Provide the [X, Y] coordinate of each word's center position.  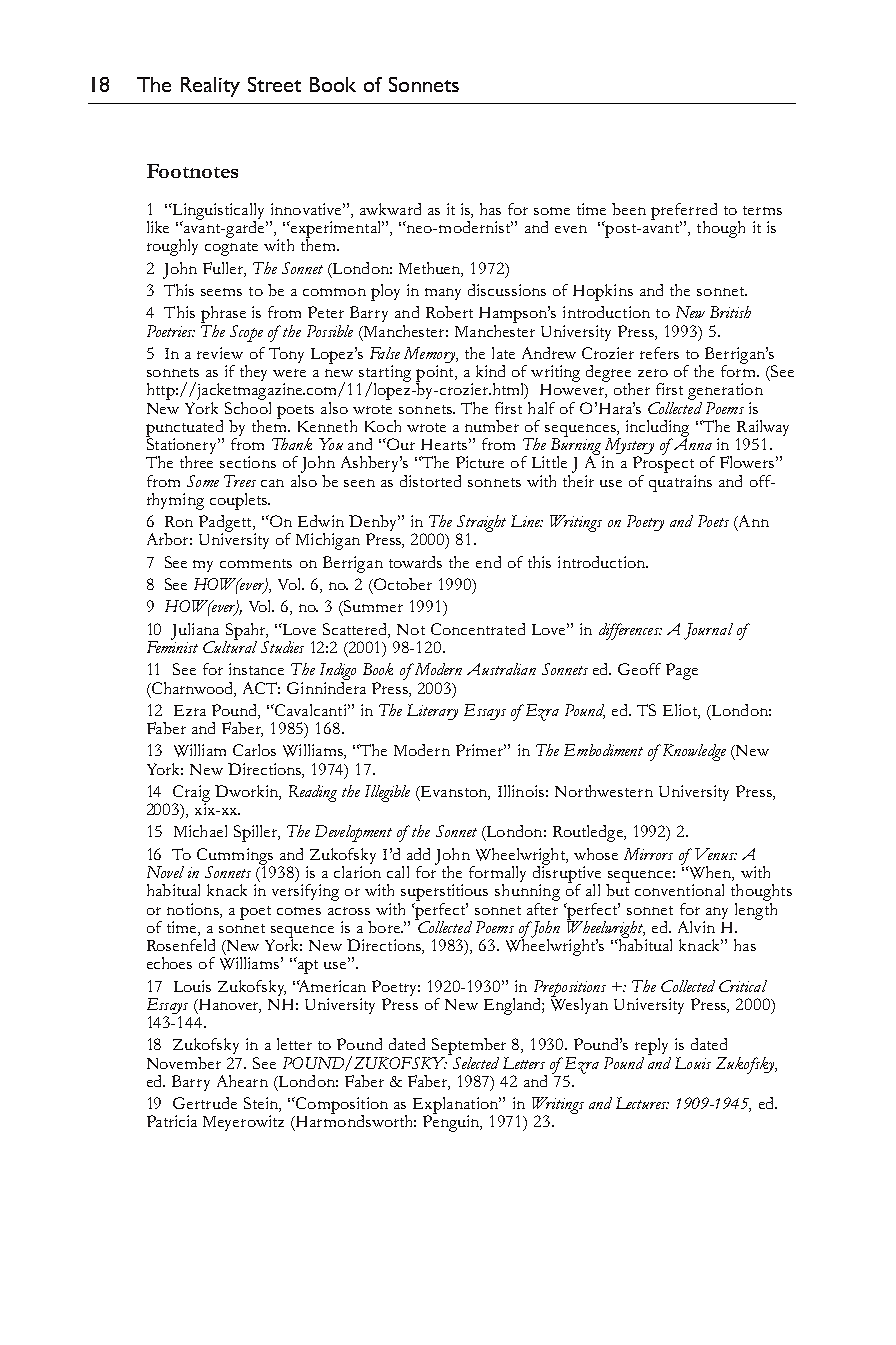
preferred [684, 212]
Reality [210, 87]
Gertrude [205, 1103]
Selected [474, 1061]
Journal [708, 631]
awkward [390, 209]
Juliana [195, 632]
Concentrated [478, 629]
